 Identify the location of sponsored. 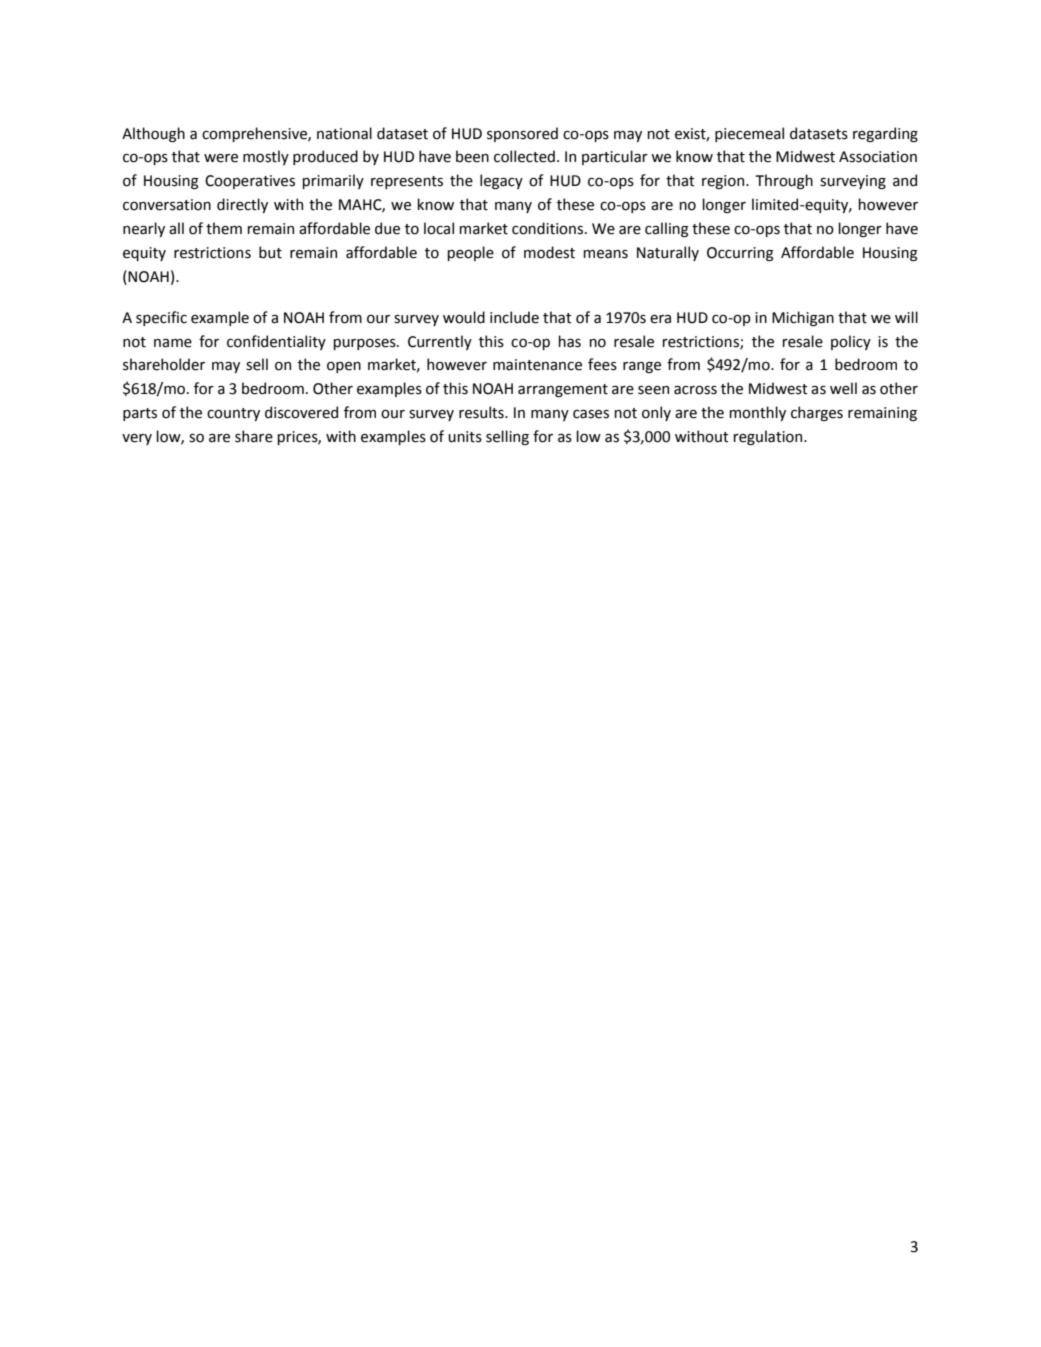
(522, 134).
